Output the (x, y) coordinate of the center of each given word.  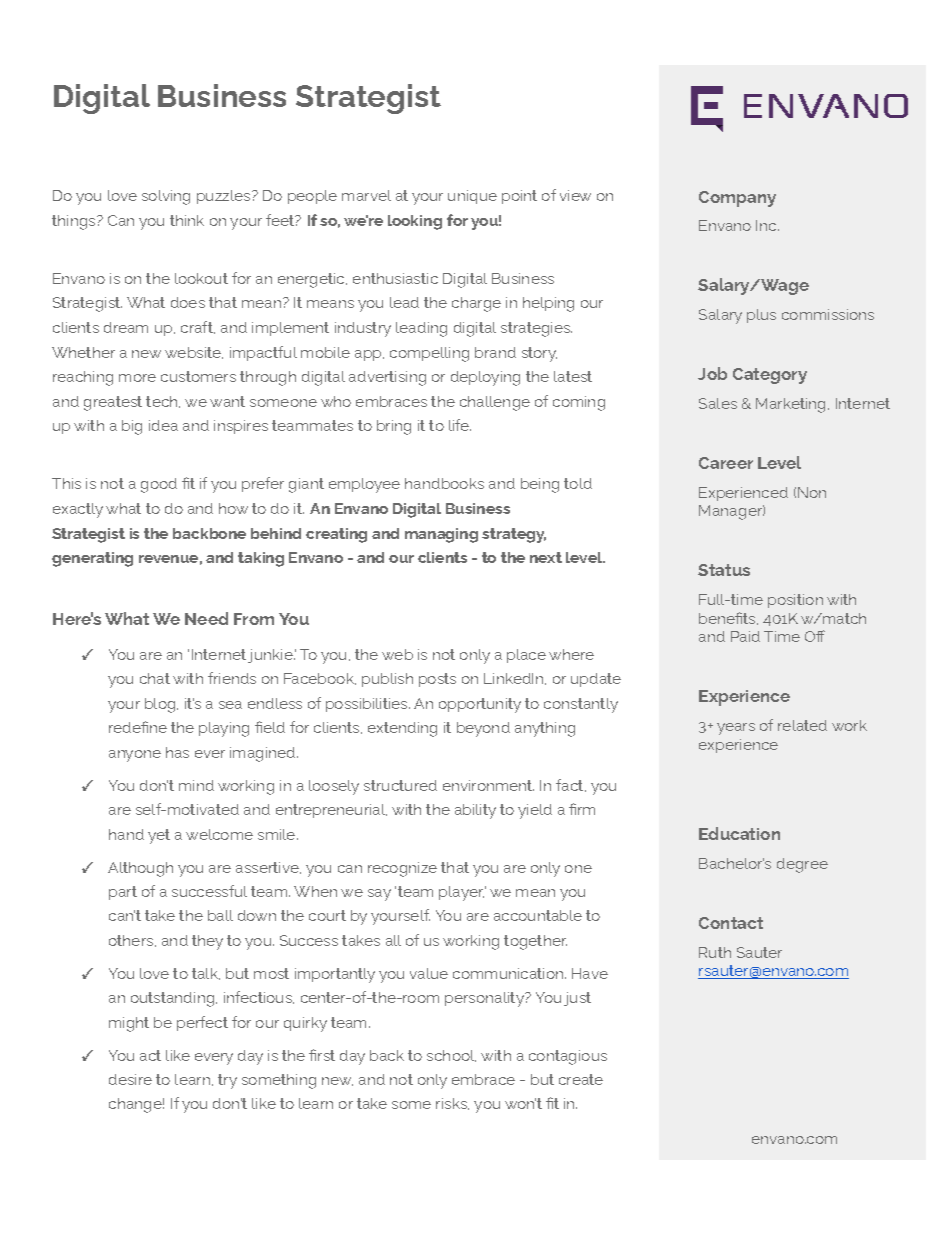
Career (726, 463)
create (581, 1079)
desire (130, 1079)
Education (739, 833)
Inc (767, 225)
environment (488, 785)
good (159, 485)
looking (415, 222)
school (451, 1056)
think (187, 220)
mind (196, 785)
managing (441, 535)
